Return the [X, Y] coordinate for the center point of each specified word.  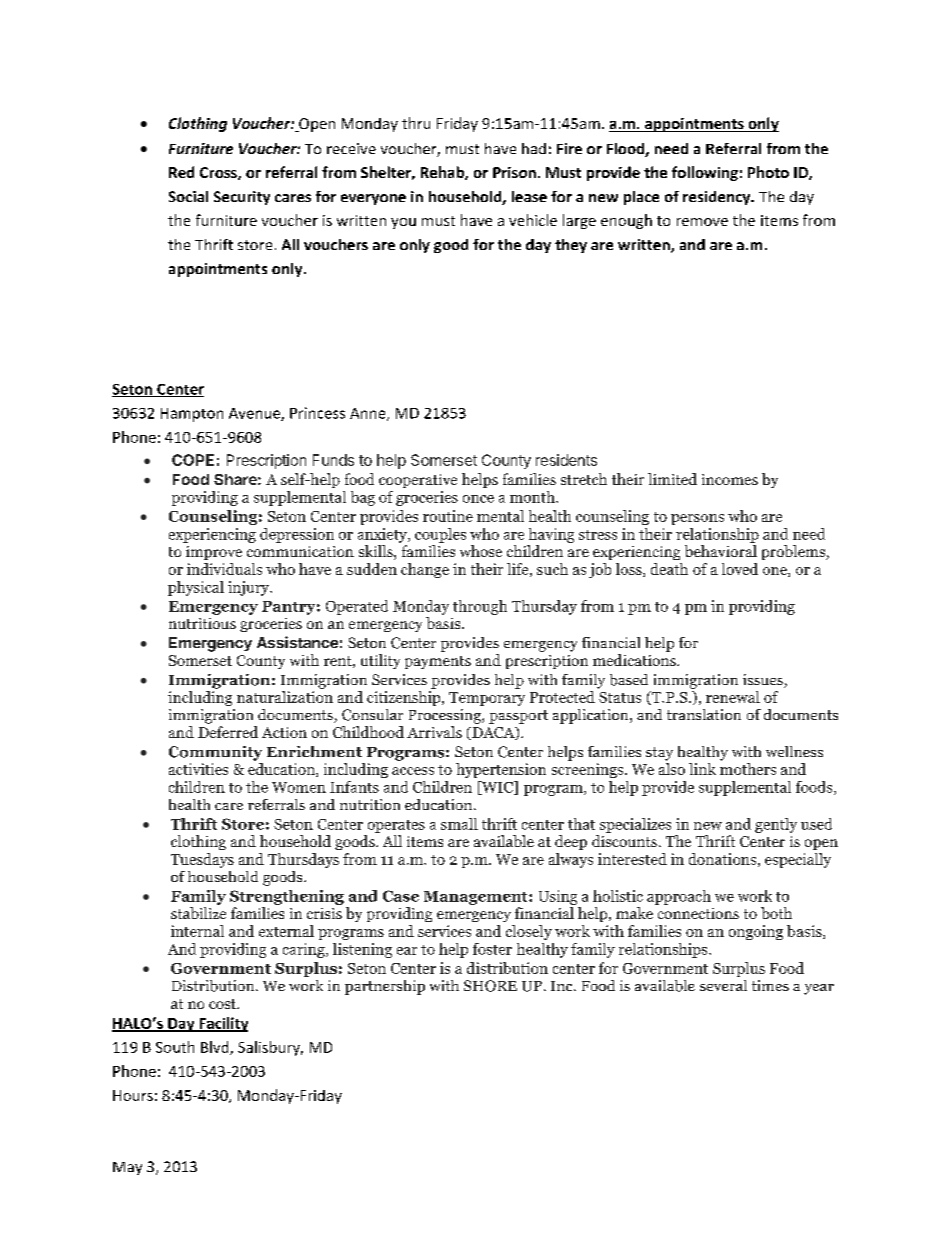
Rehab [443, 173]
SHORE [490, 986]
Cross [219, 173]
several [723, 985]
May [127, 1168]
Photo [768, 172]
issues [764, 681]
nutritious [202, 623]
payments [438, 662]
